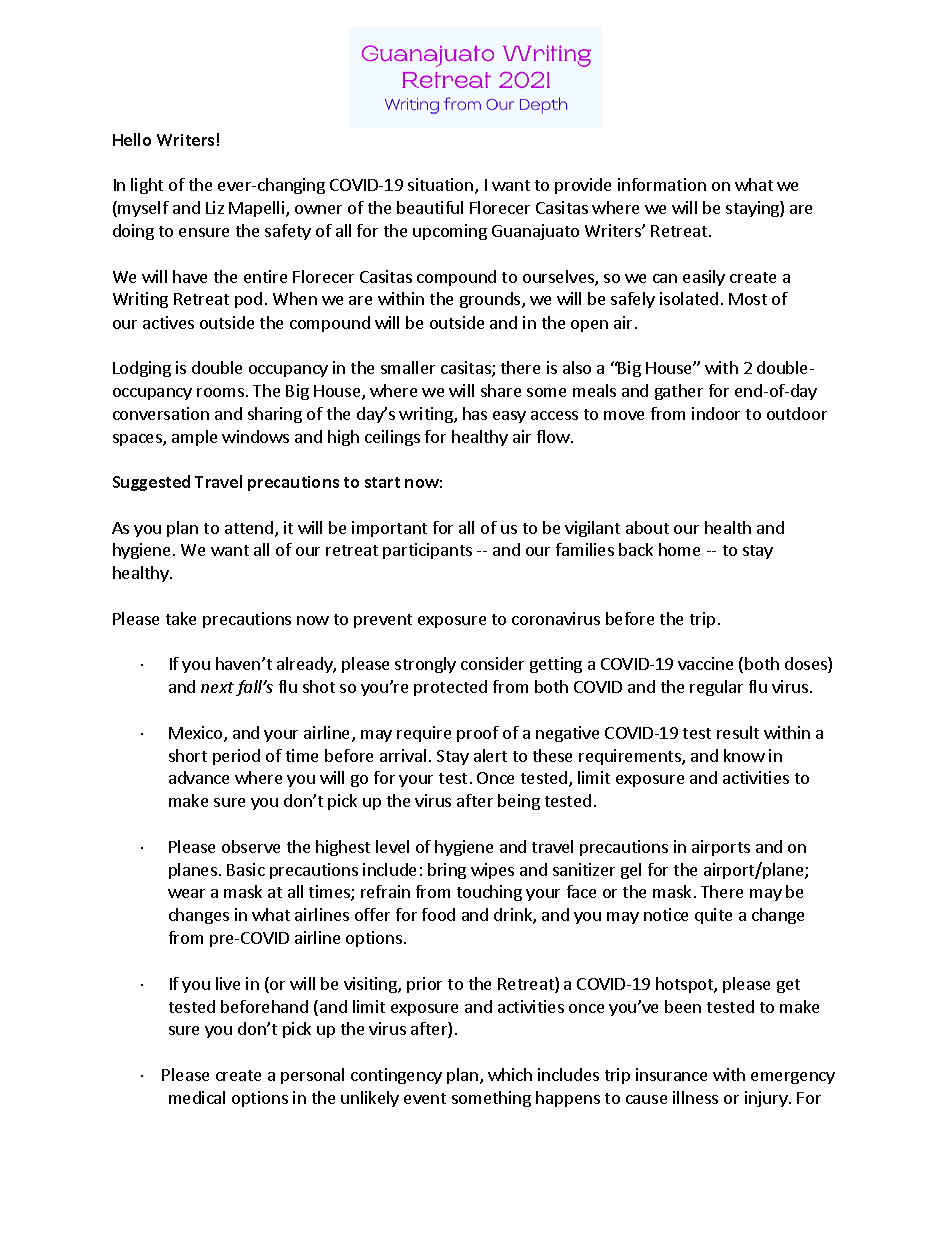  Describe the element at coordinates (181, 618) in the screenshot. I see `take` at that location.
